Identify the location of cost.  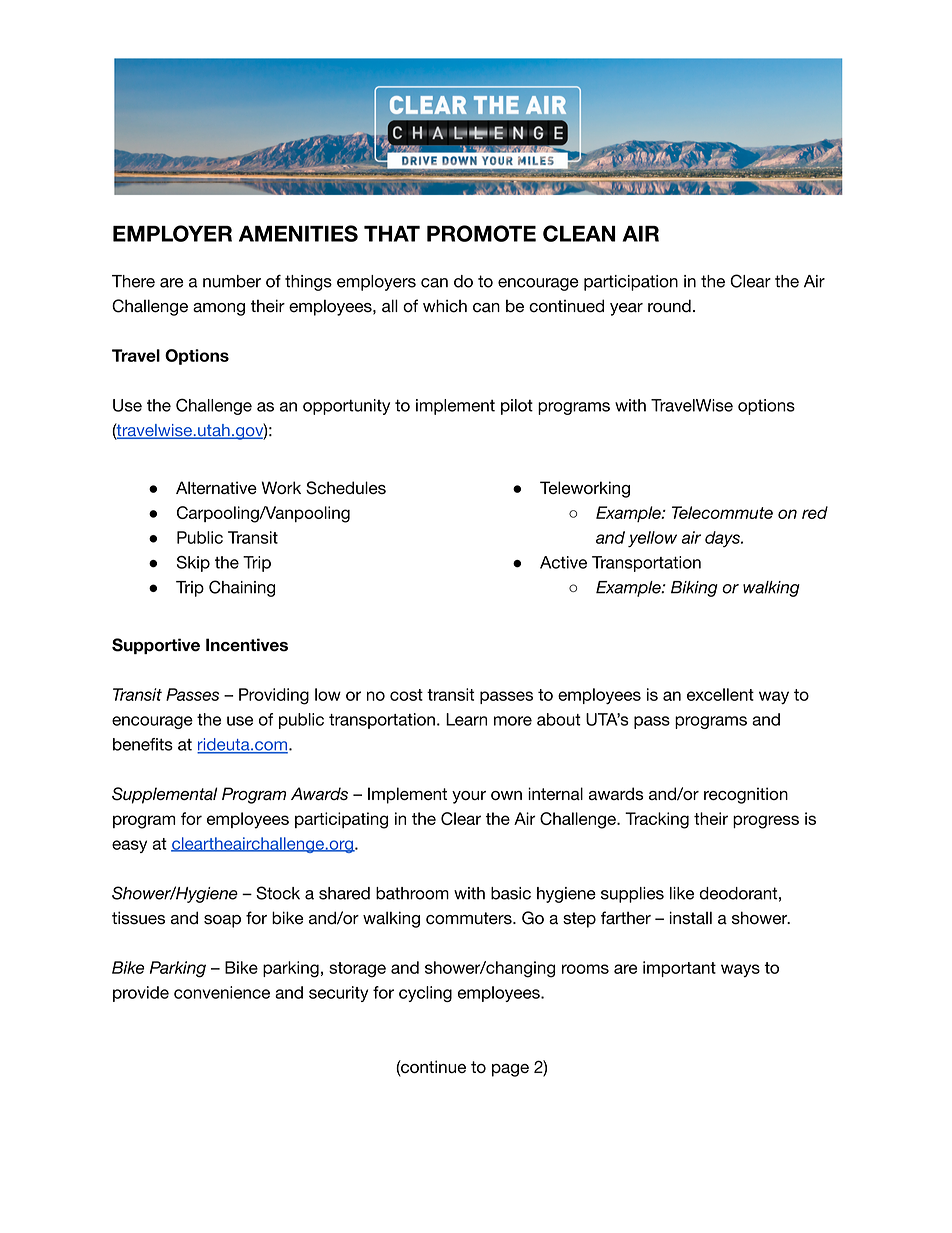
(406, 695).
